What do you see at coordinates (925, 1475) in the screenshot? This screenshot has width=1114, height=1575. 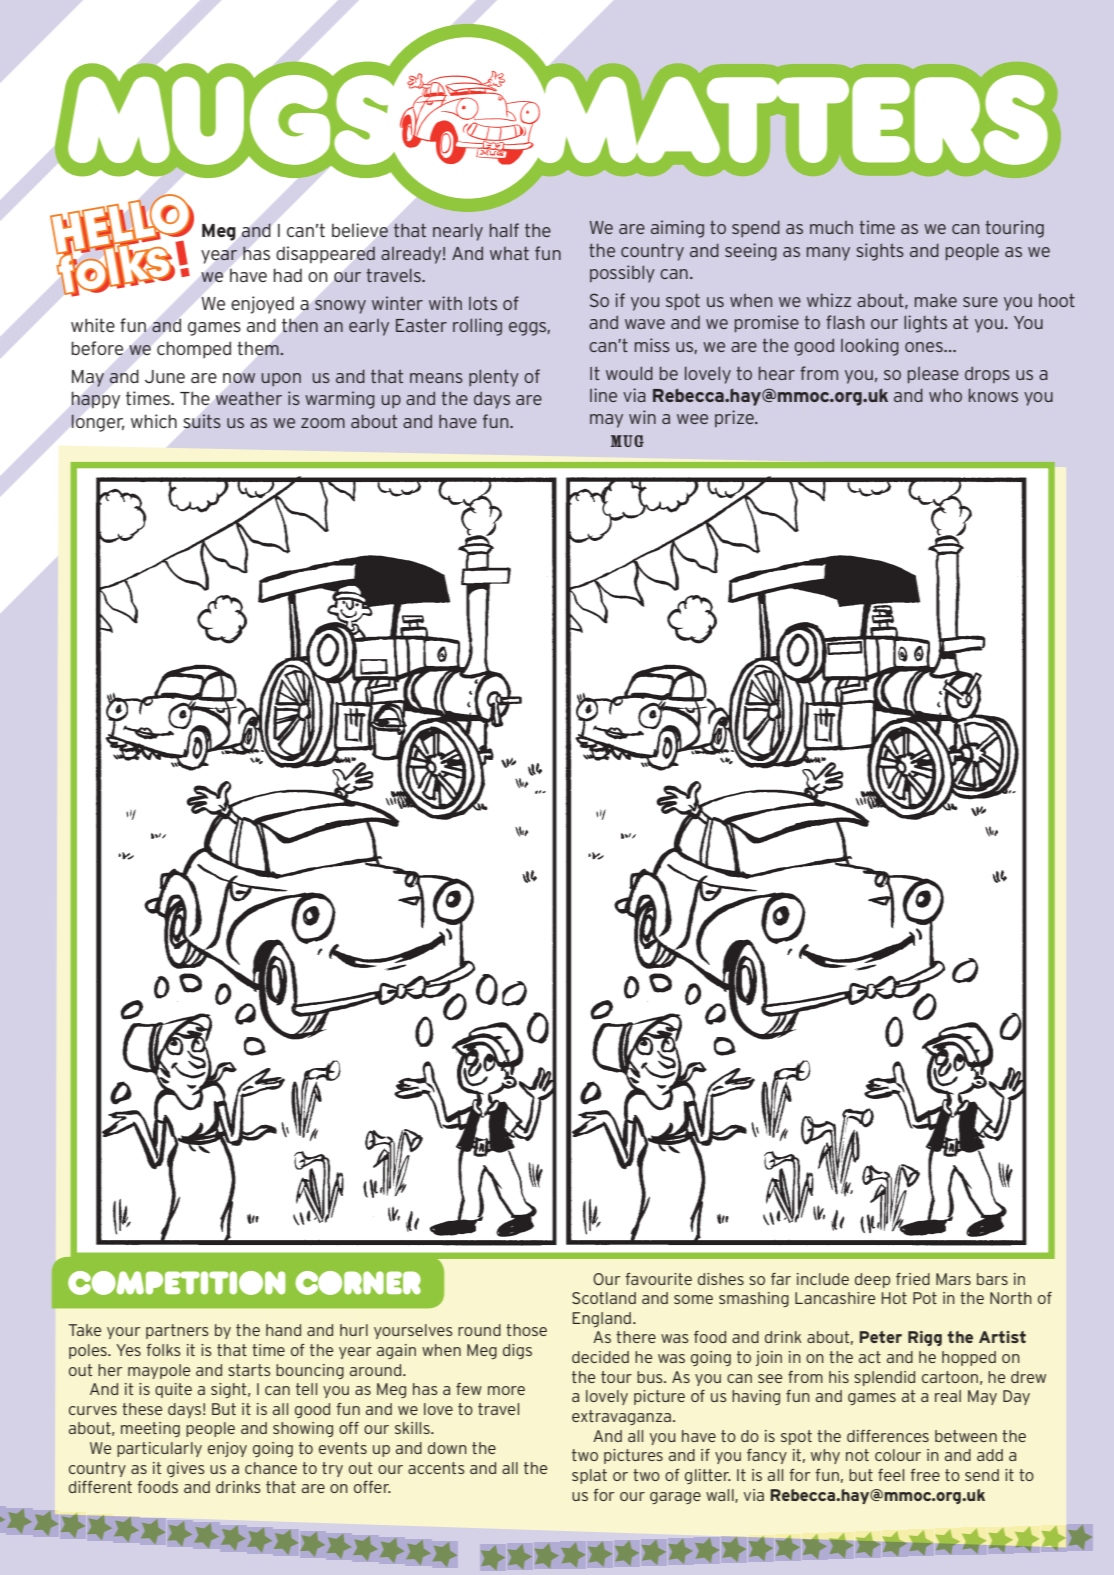 I see `free` at bounding box center [925, 1475].
